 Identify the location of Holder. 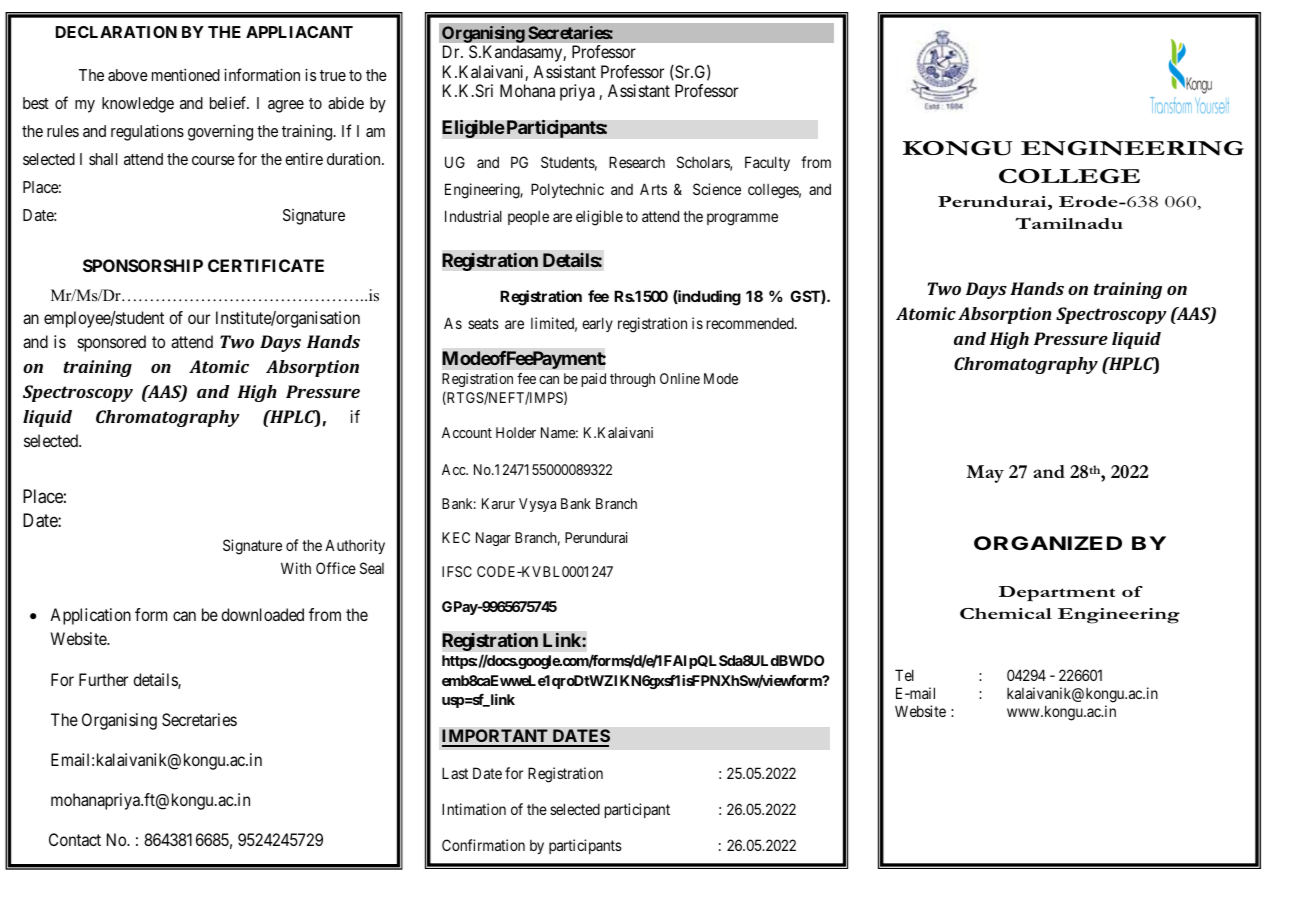
(516, 432).
